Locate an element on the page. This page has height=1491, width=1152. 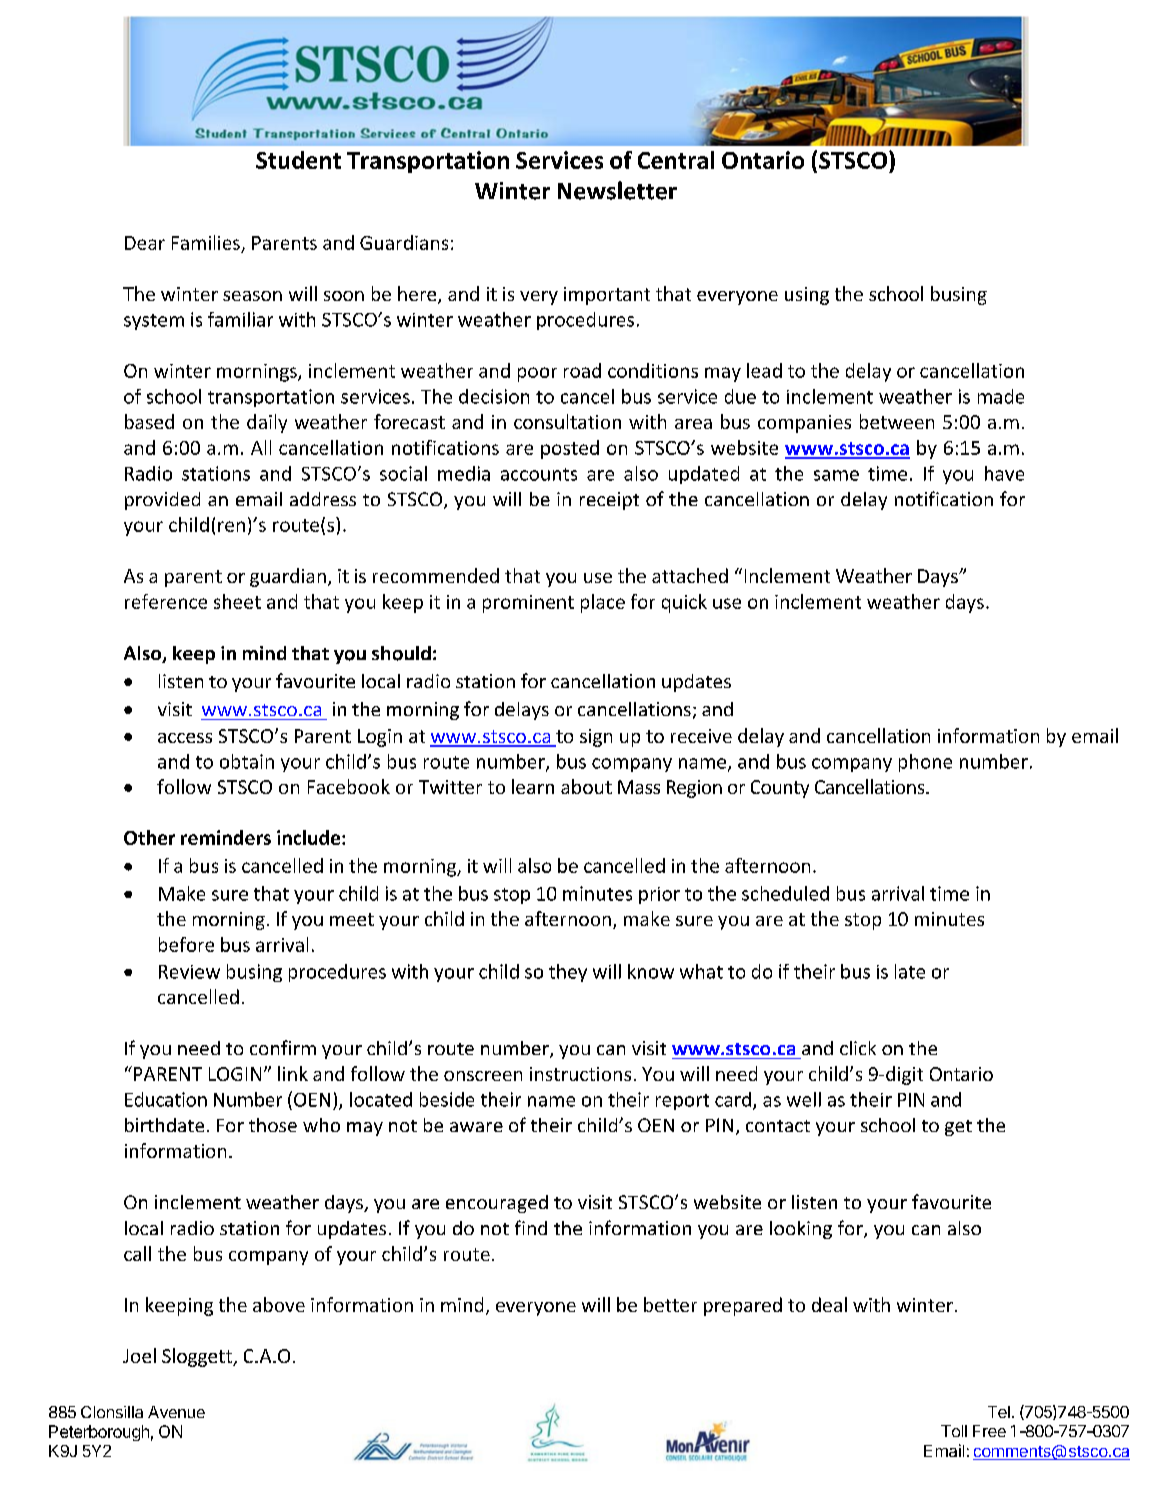
they is located at coordinates (568, 973).
